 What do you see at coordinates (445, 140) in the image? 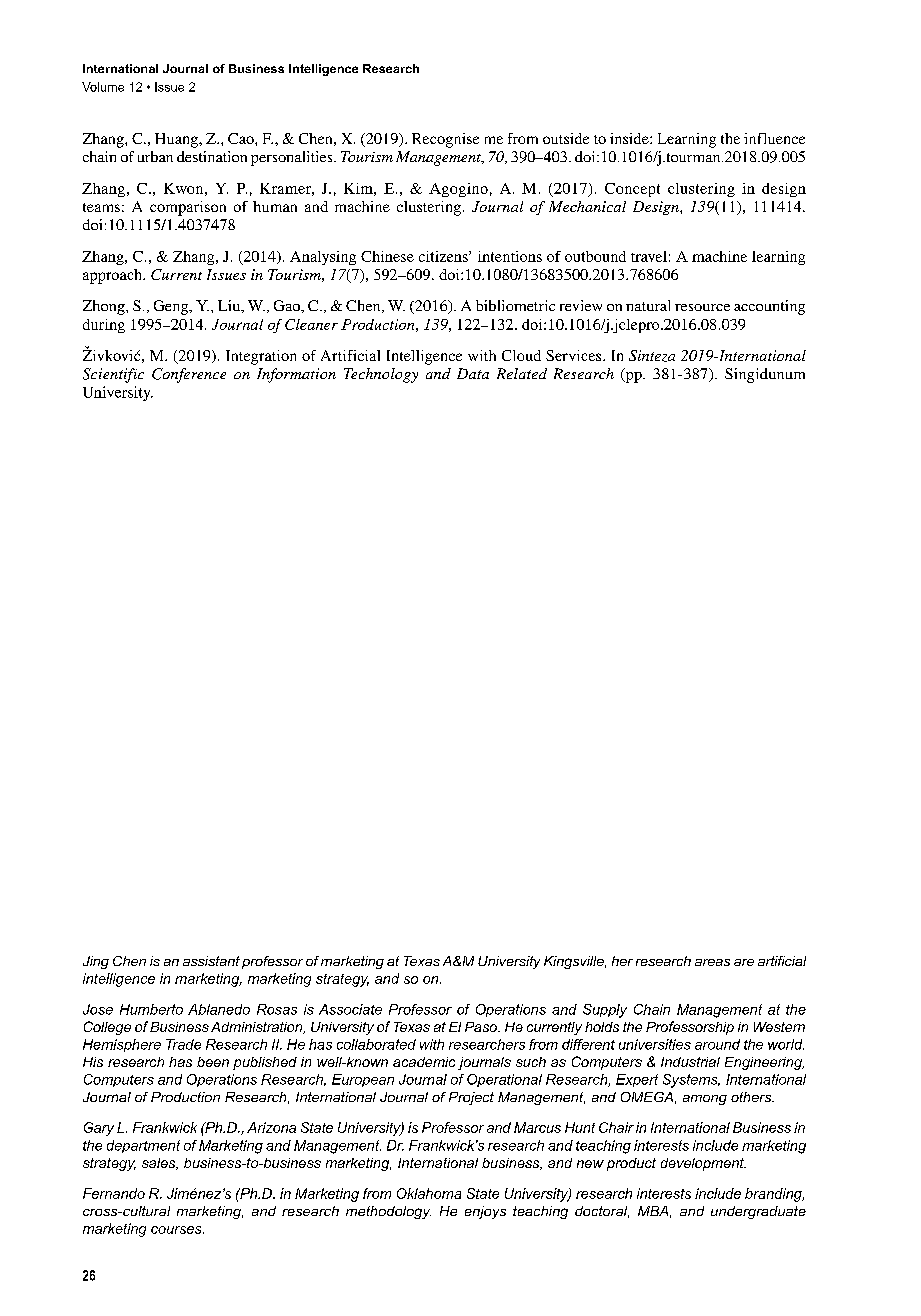
I see `Recognise` at bounding box center [445, 140].
